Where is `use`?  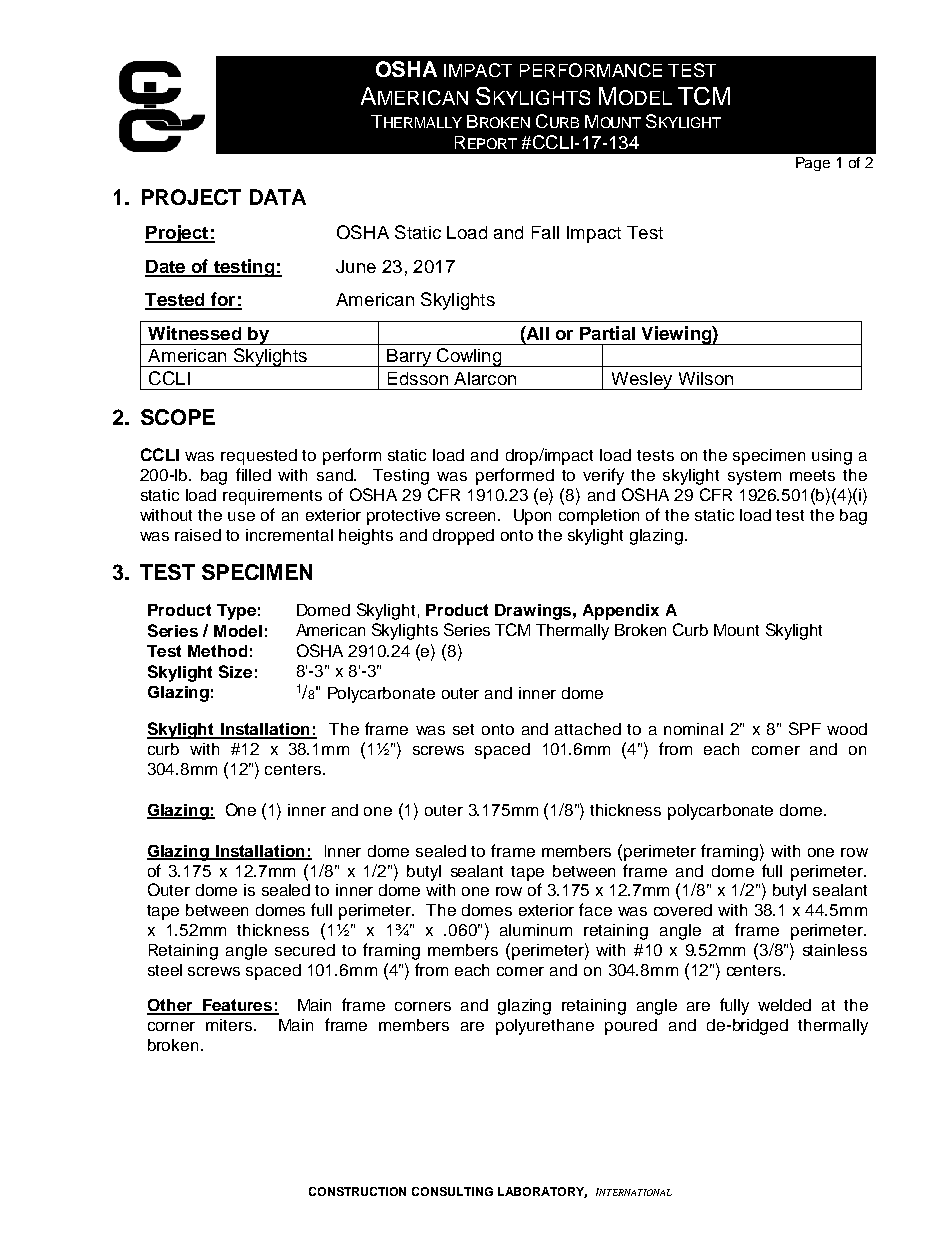 use is located at coordinates (241, 516).
